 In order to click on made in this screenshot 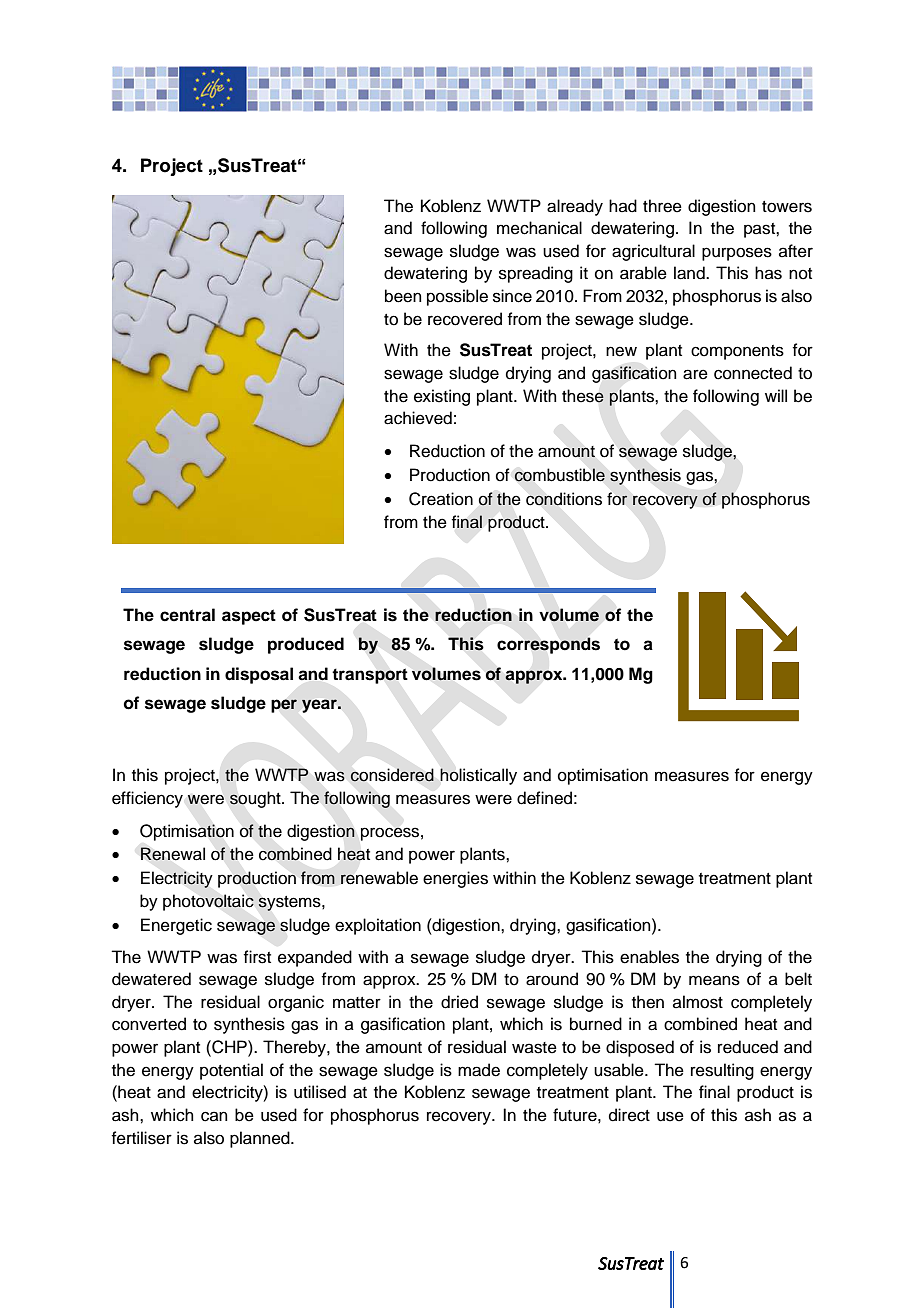, I will do `click(479, 1070)`.
